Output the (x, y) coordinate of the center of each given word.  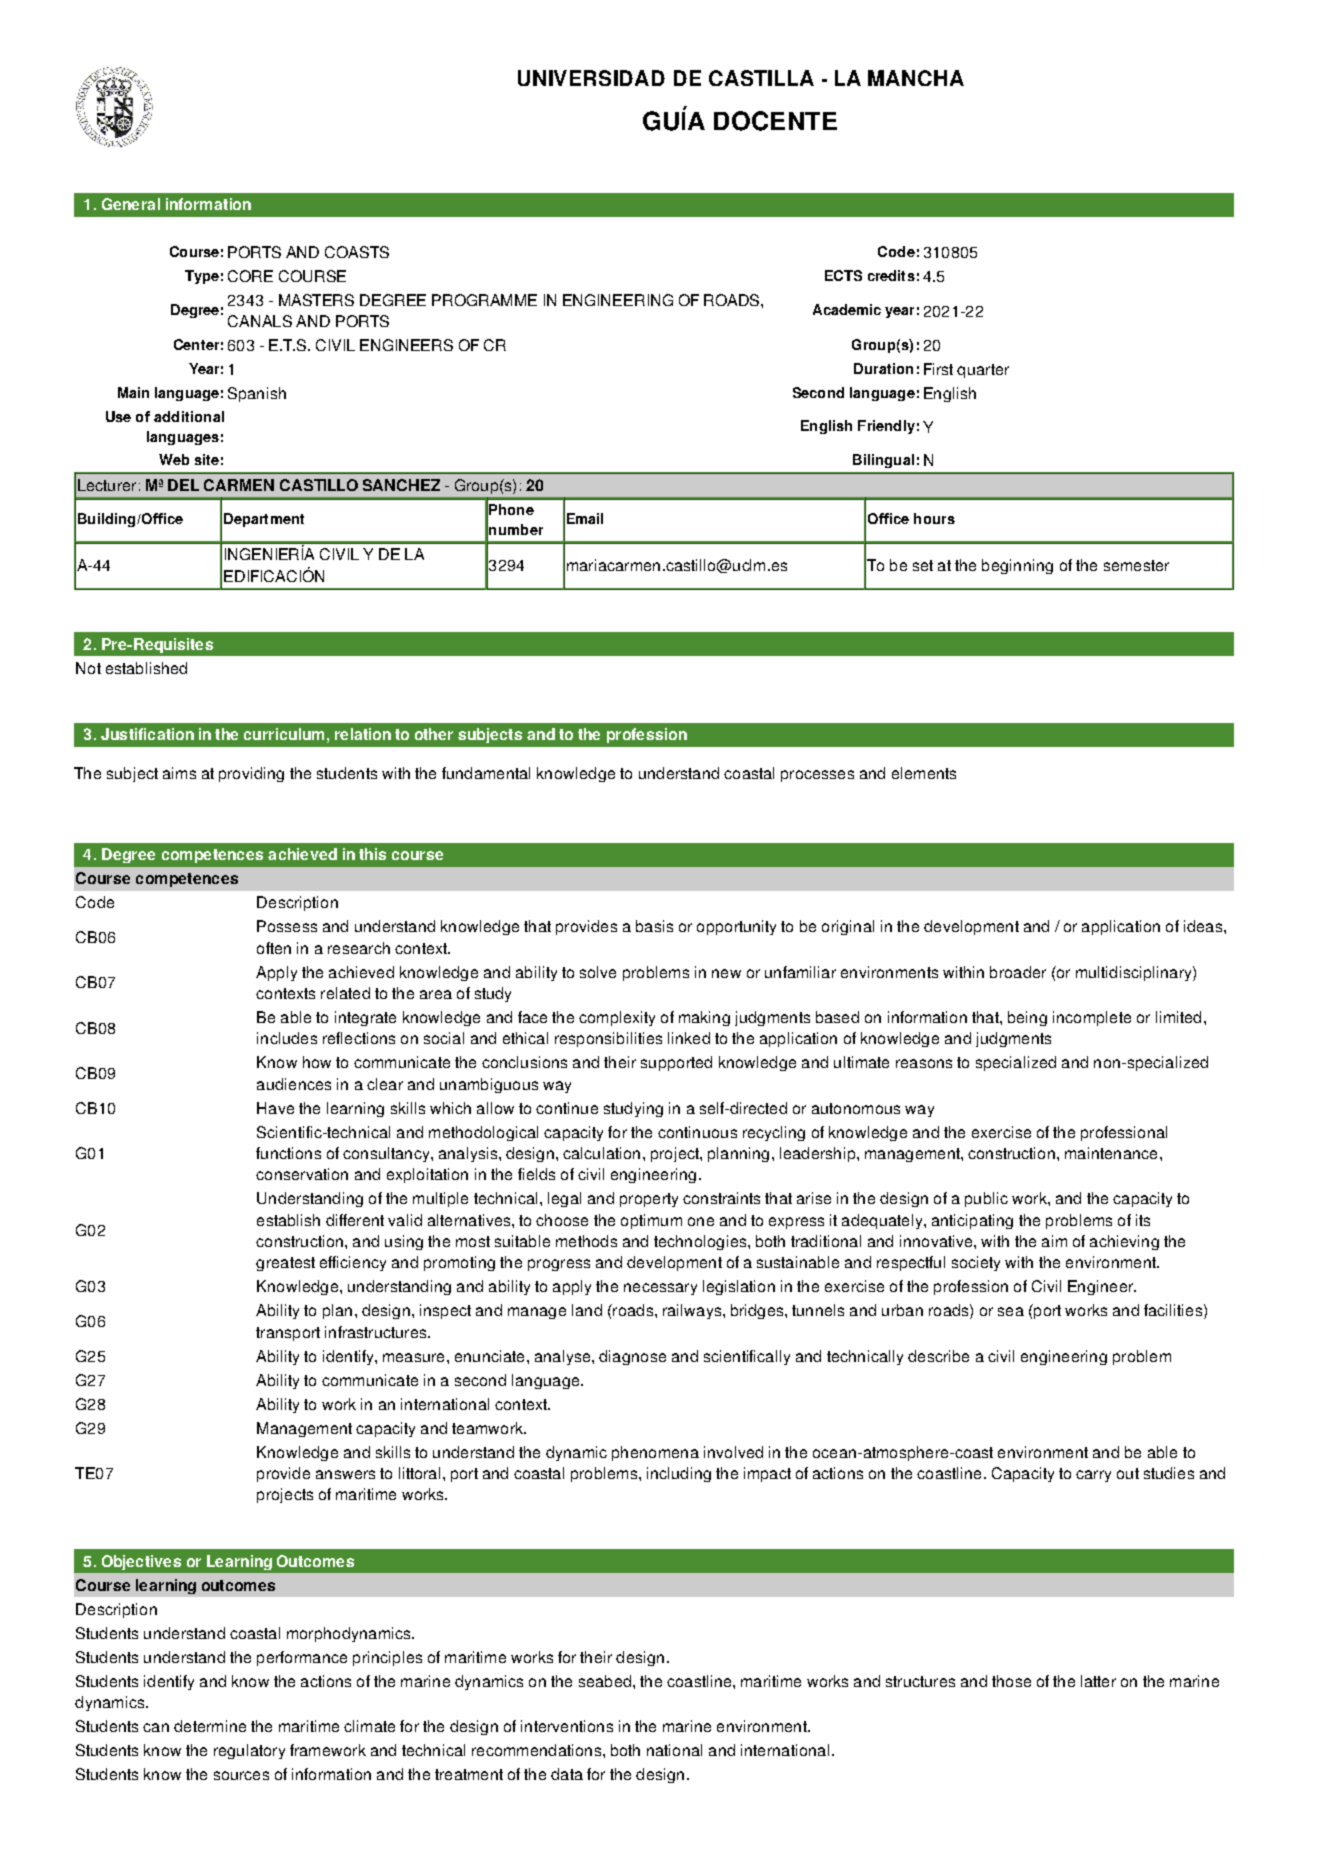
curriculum (284, 734)
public (986, 1199)
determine (210, 1726)
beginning (1017, 566)
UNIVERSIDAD (591, 78)
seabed (605, 1681)
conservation (302, 1174)
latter (1098, 1681)
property (649, 1200)
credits (891, 275)
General (131, 204)
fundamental (486, 773)
